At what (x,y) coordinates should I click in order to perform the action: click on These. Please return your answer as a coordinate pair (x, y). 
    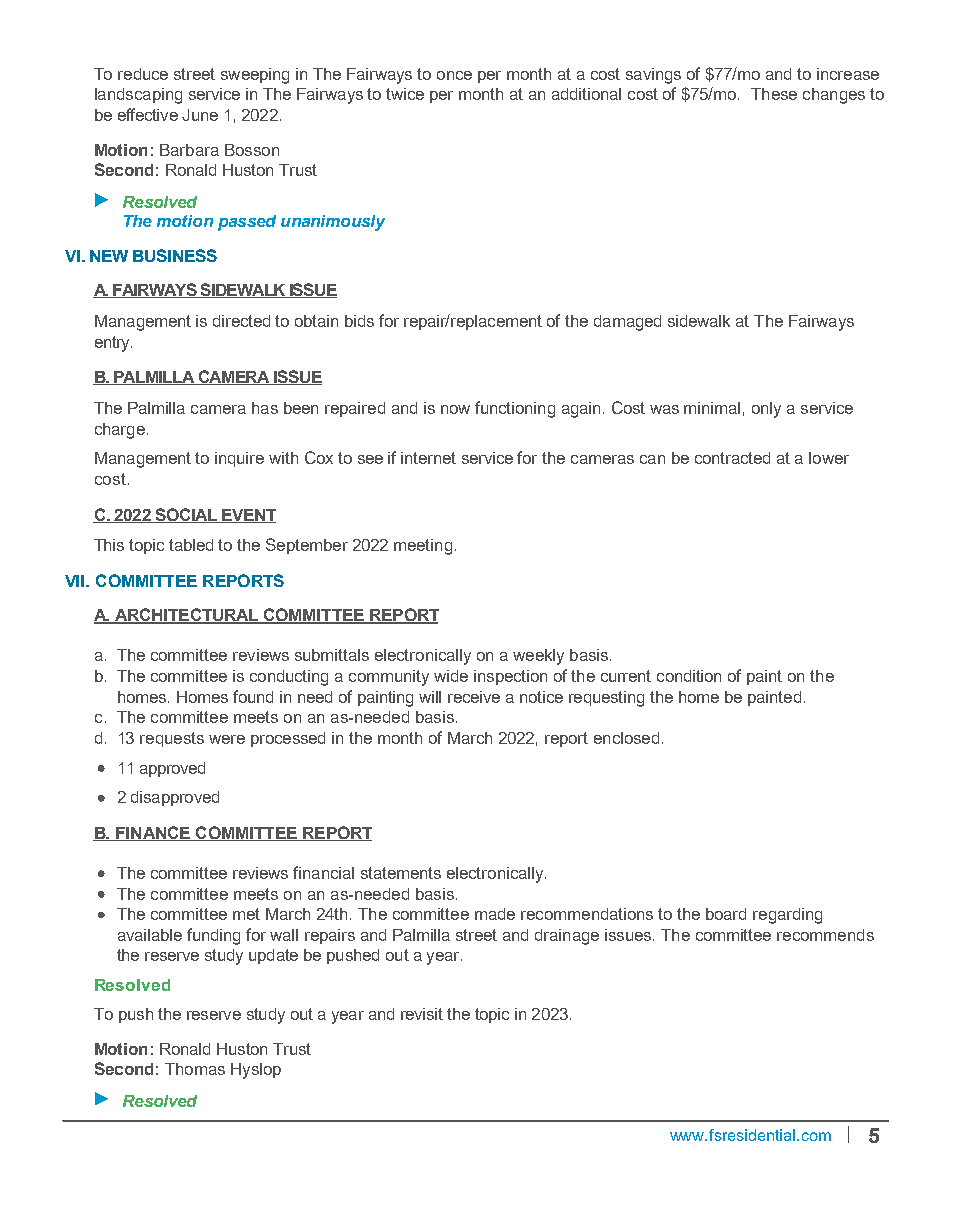
    Looking at the image, I should click on (774, 94).
